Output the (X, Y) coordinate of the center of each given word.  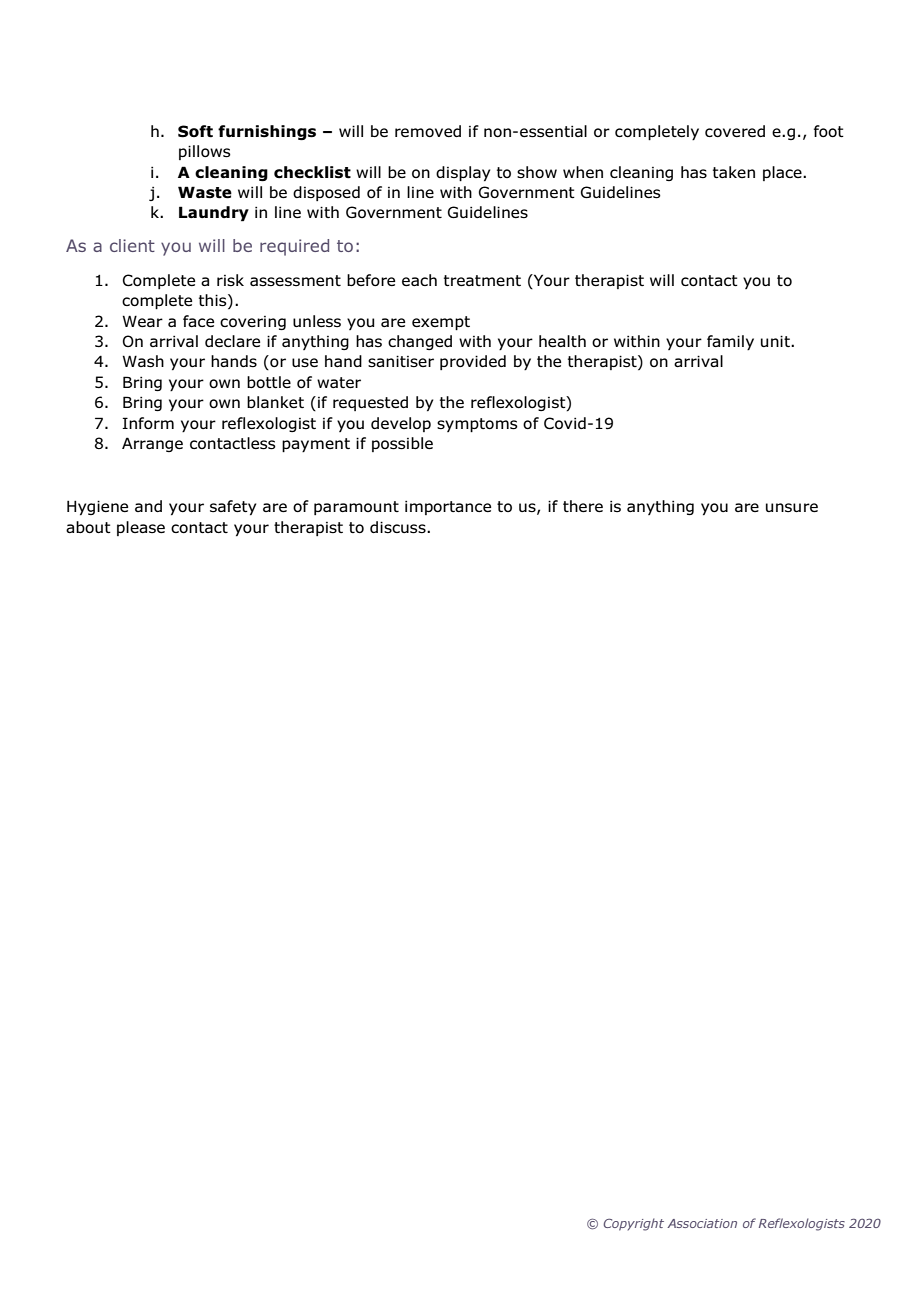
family (730, 342)
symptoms (477, 425)
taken (734, 172)
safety (233, 507)
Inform (148, 423)
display (463, 173)
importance (448, 508)
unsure (792, 507)
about (88, 527)
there (583, 506)
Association (702, 1223)
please (141, 528)
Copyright (633, 1224)
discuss (399, 527)
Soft (195, 131)
